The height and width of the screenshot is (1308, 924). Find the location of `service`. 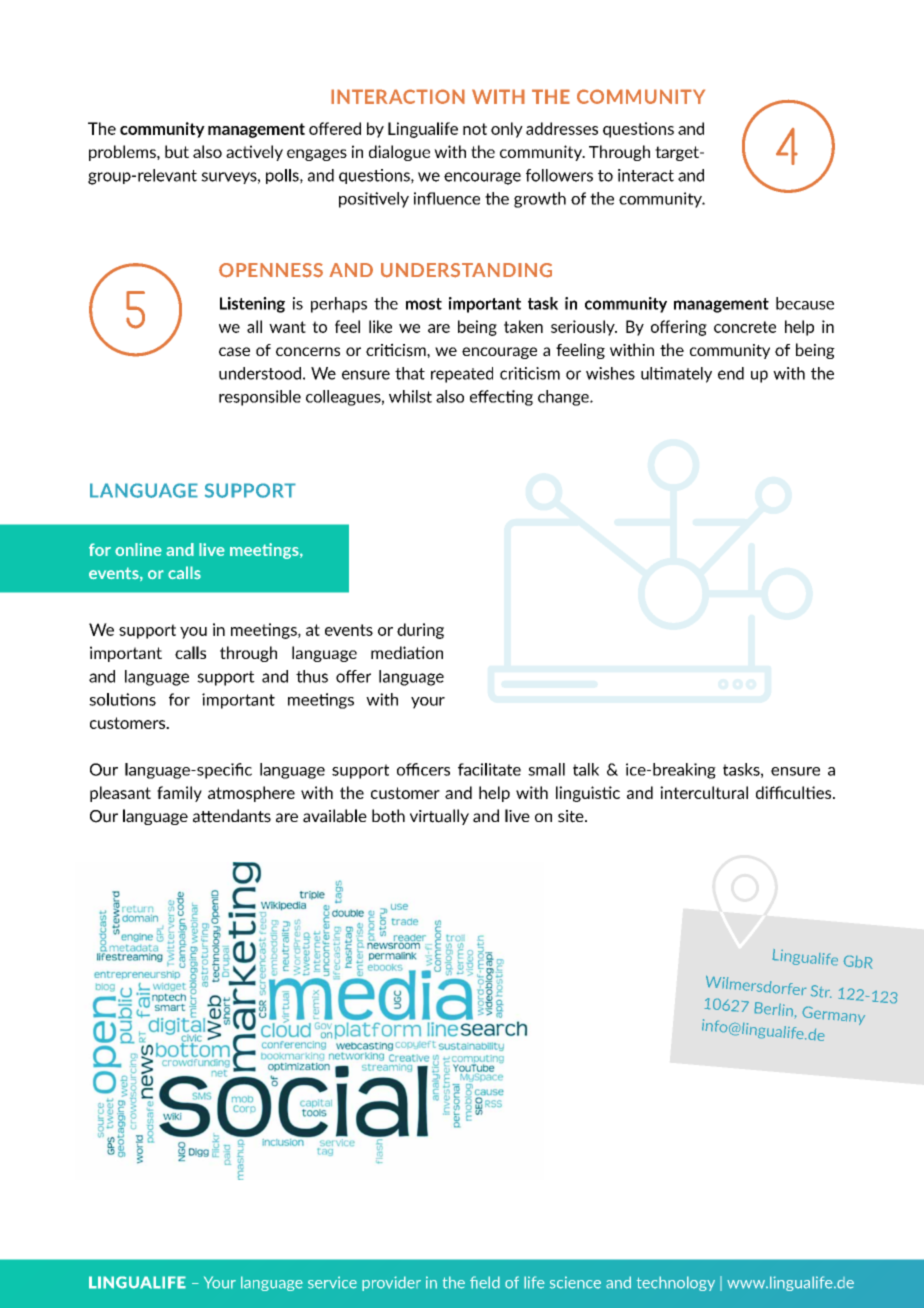

service is located at coordinates (332, 1282).
